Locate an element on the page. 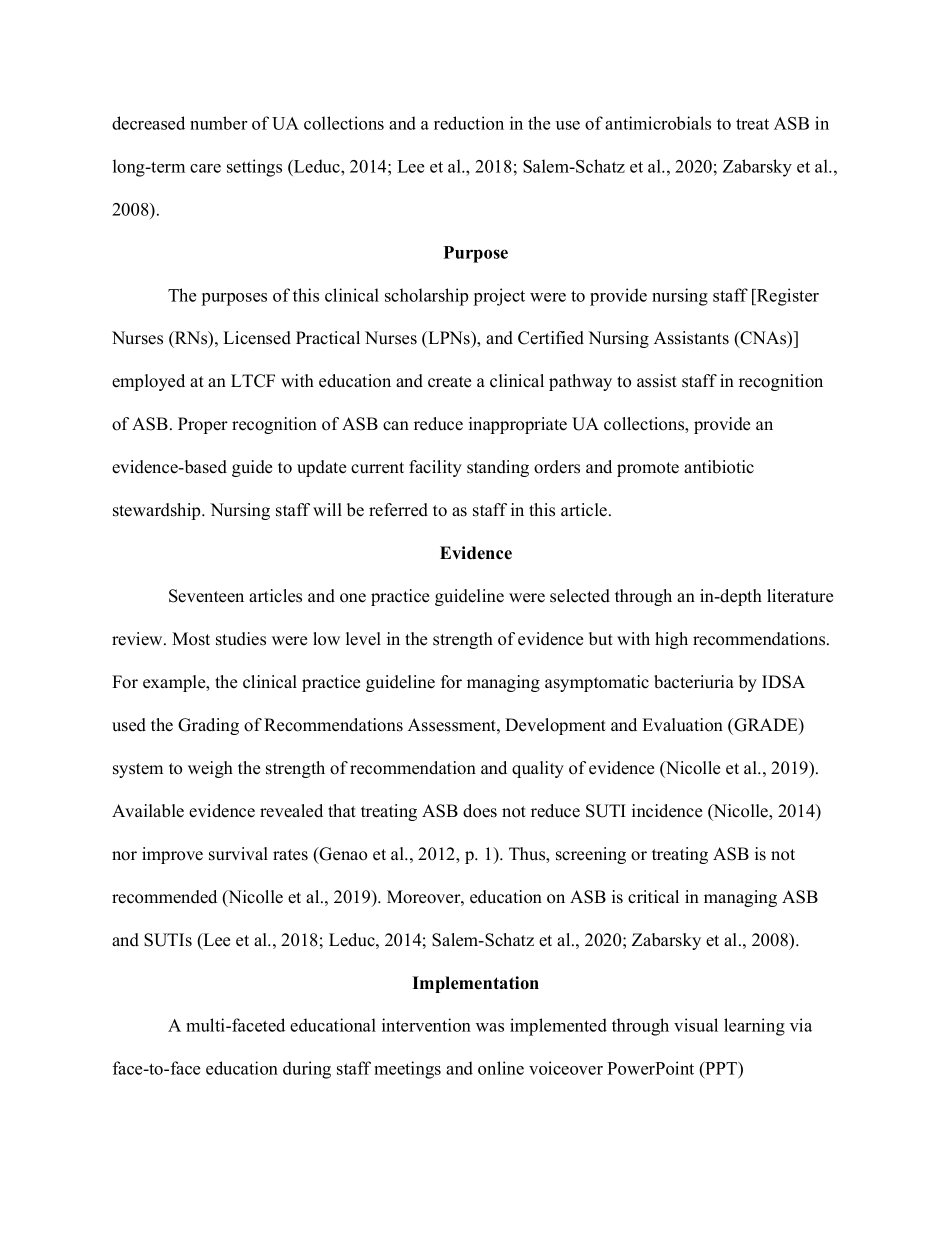  was is located at coordinates (490, 1027).
